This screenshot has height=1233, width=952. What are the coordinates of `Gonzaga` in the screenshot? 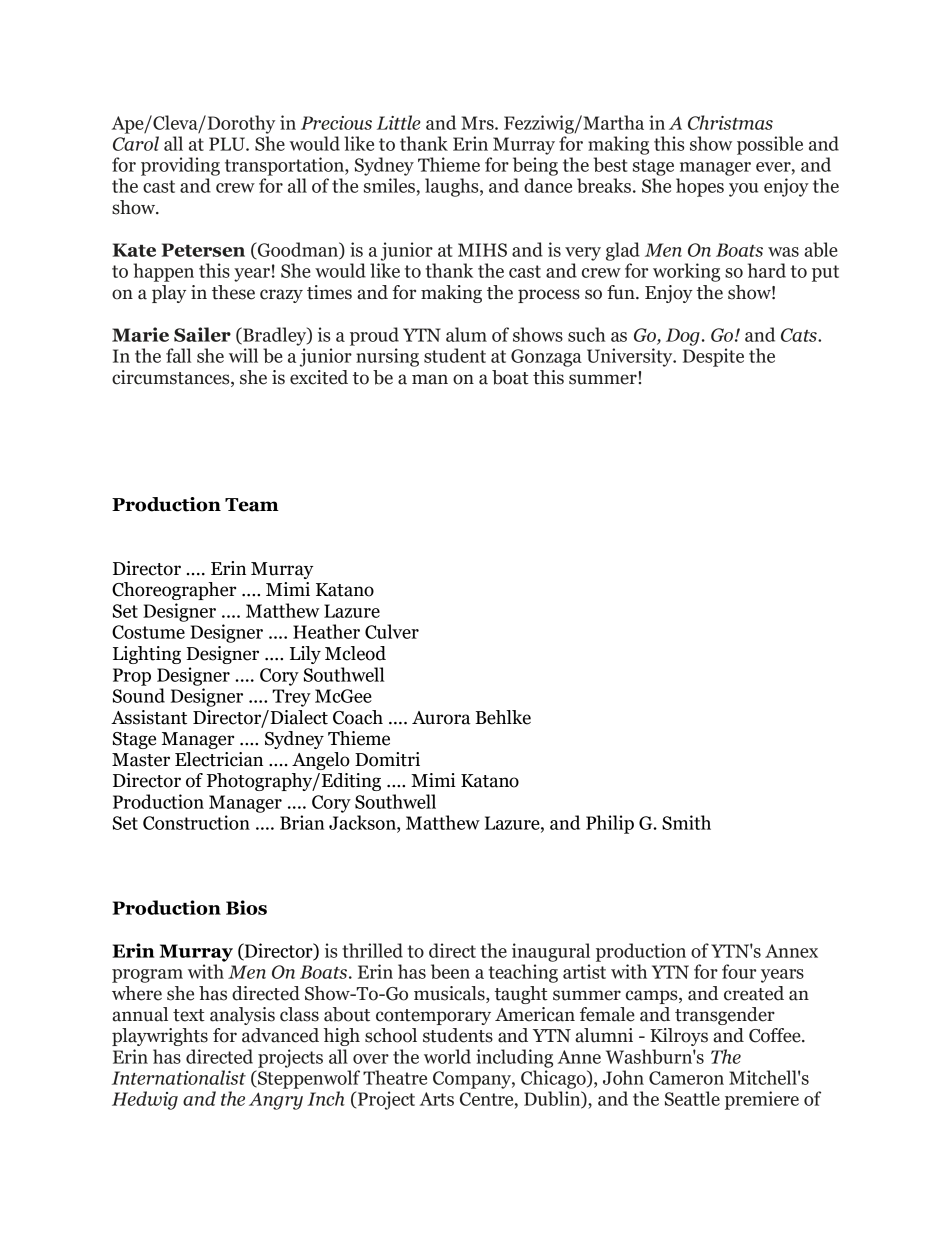 It's located at (546, 358).
